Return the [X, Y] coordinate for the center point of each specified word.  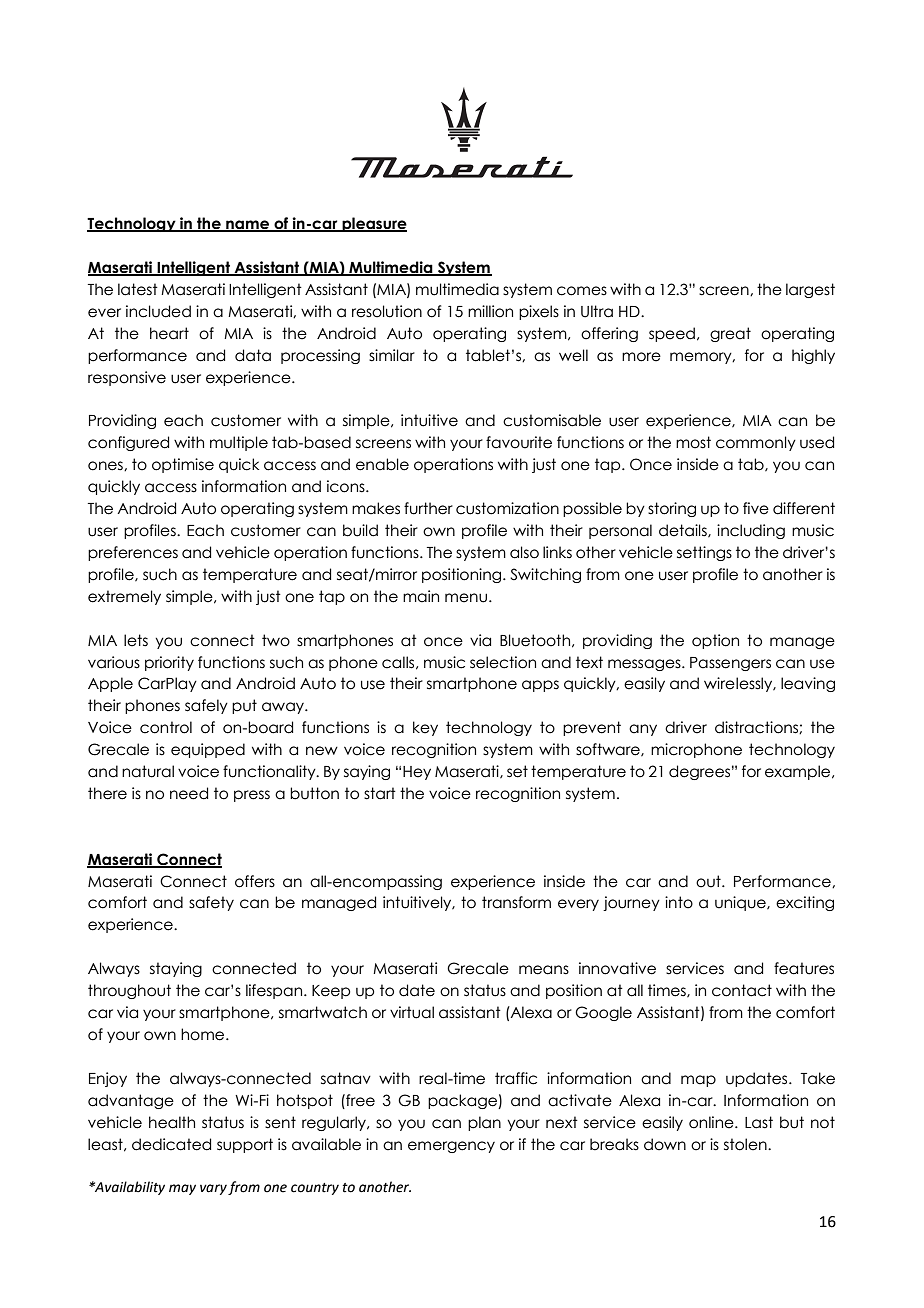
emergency [451, 1147]
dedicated [171, 1144]
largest [810, 290]
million [490, 311]
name [248, 226]
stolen [746, 1144]
